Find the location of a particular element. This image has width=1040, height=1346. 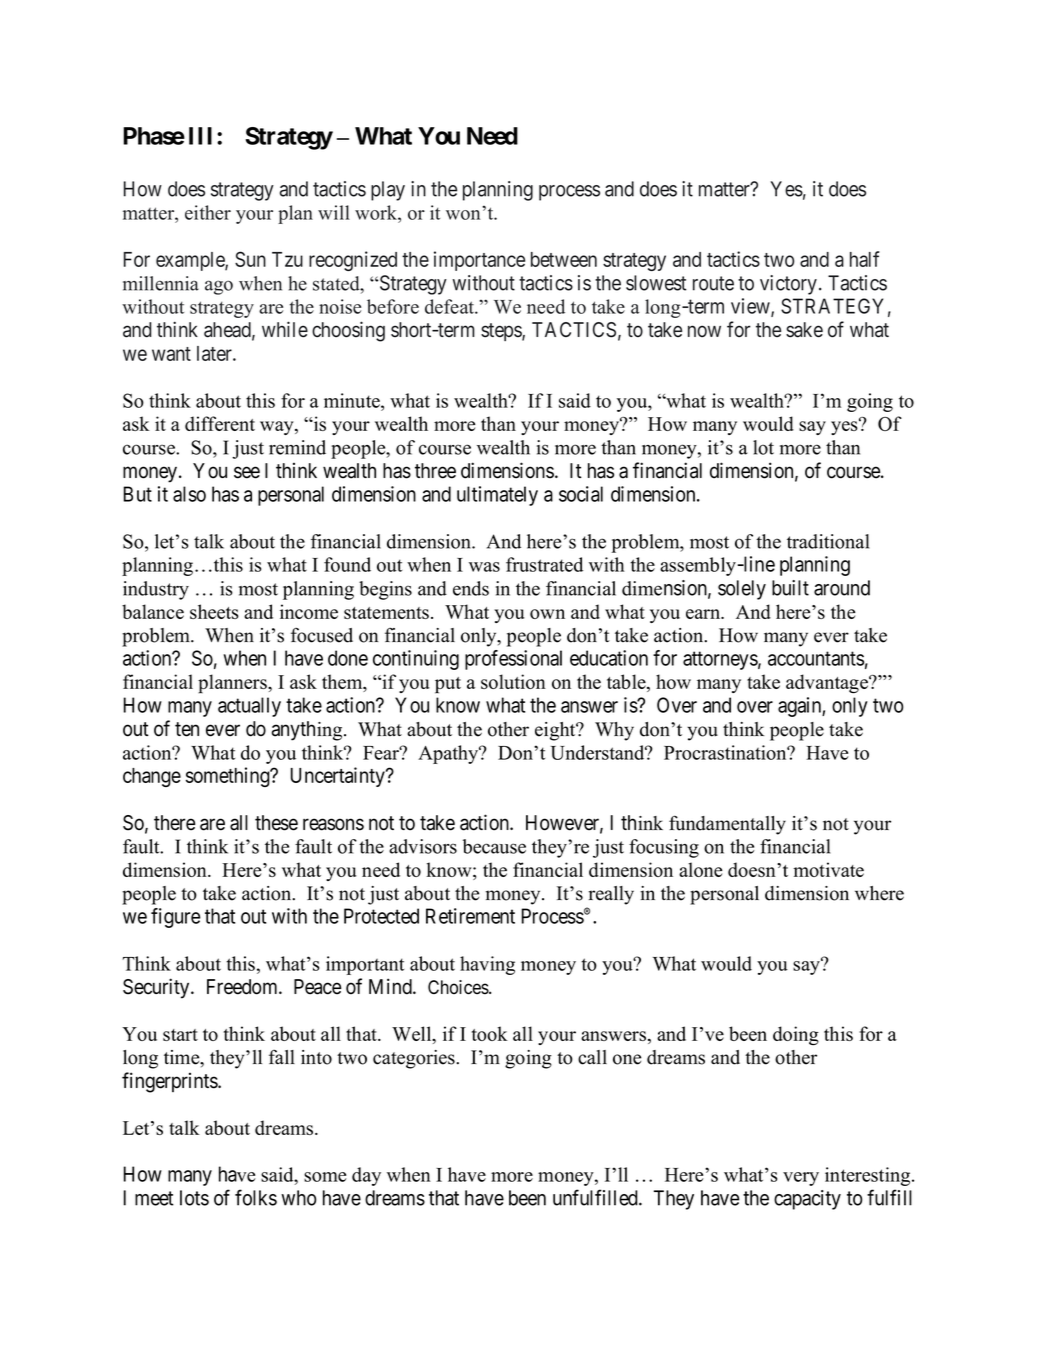

play is located at coordinates (388, 191).
